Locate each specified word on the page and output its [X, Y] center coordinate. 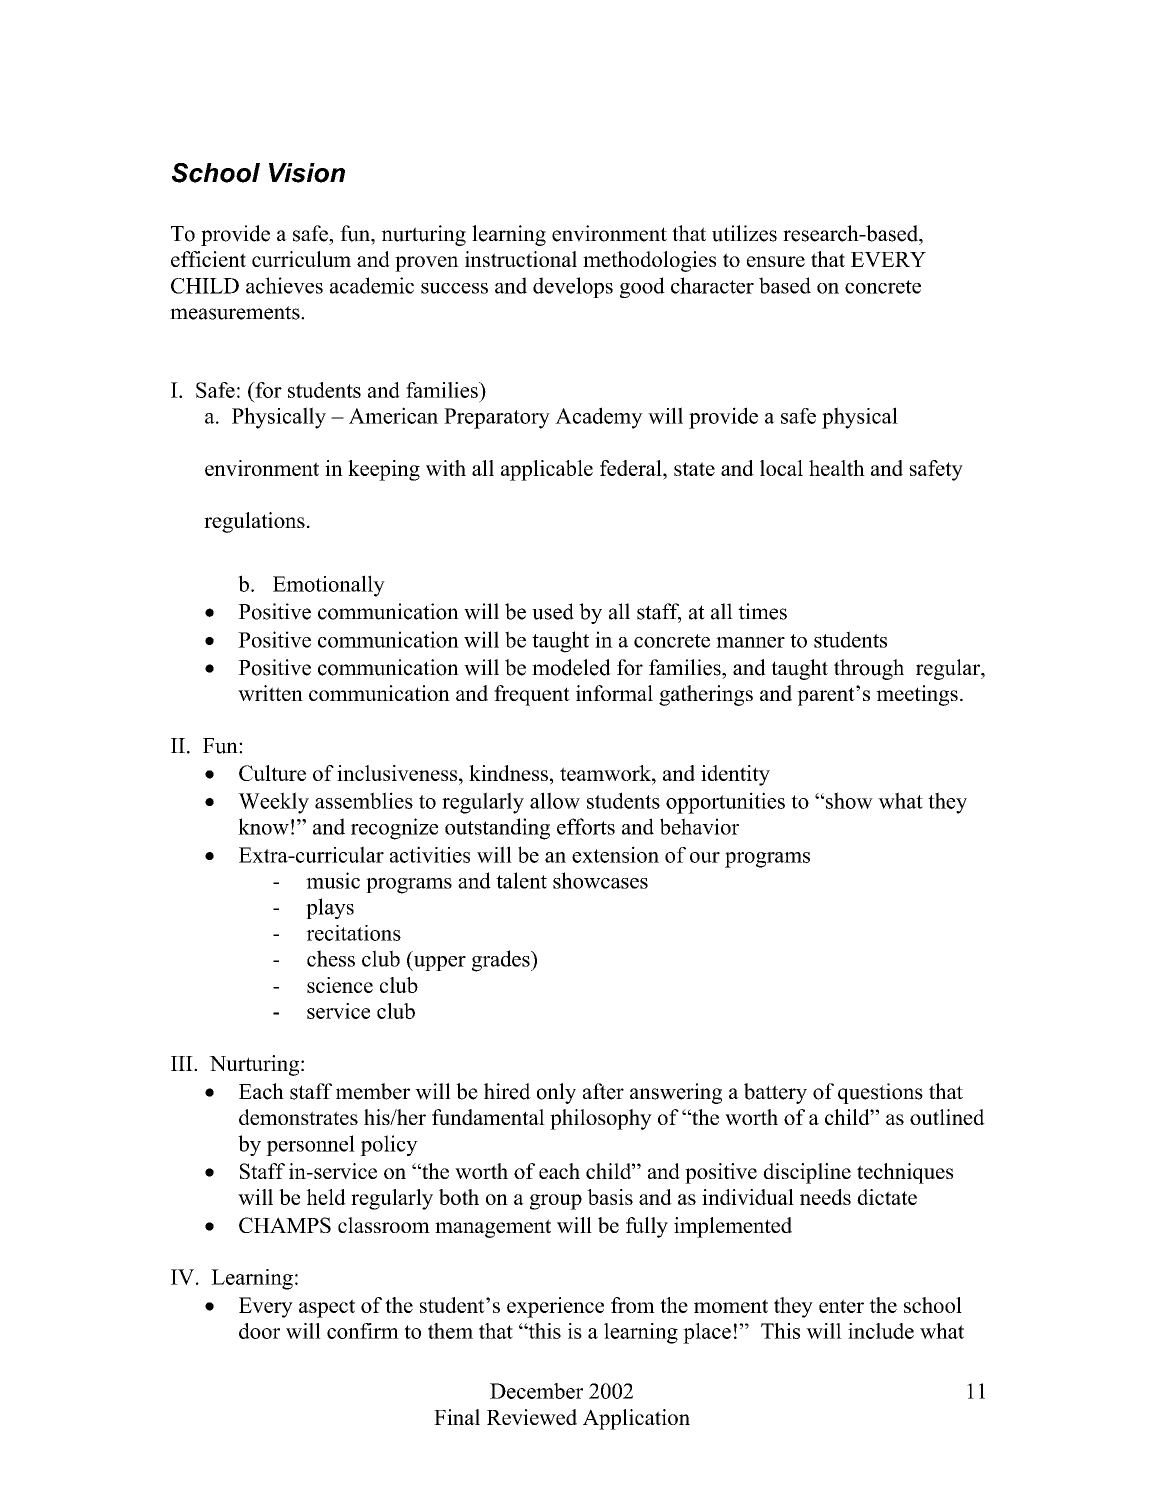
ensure [776, 261]
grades [502, 961]
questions [880, 1093]
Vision [307, 173]
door [259, 1331]
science [340, 985]
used [553, 611]
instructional [521, 259]
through [869, 669]
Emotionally [329, 586]
